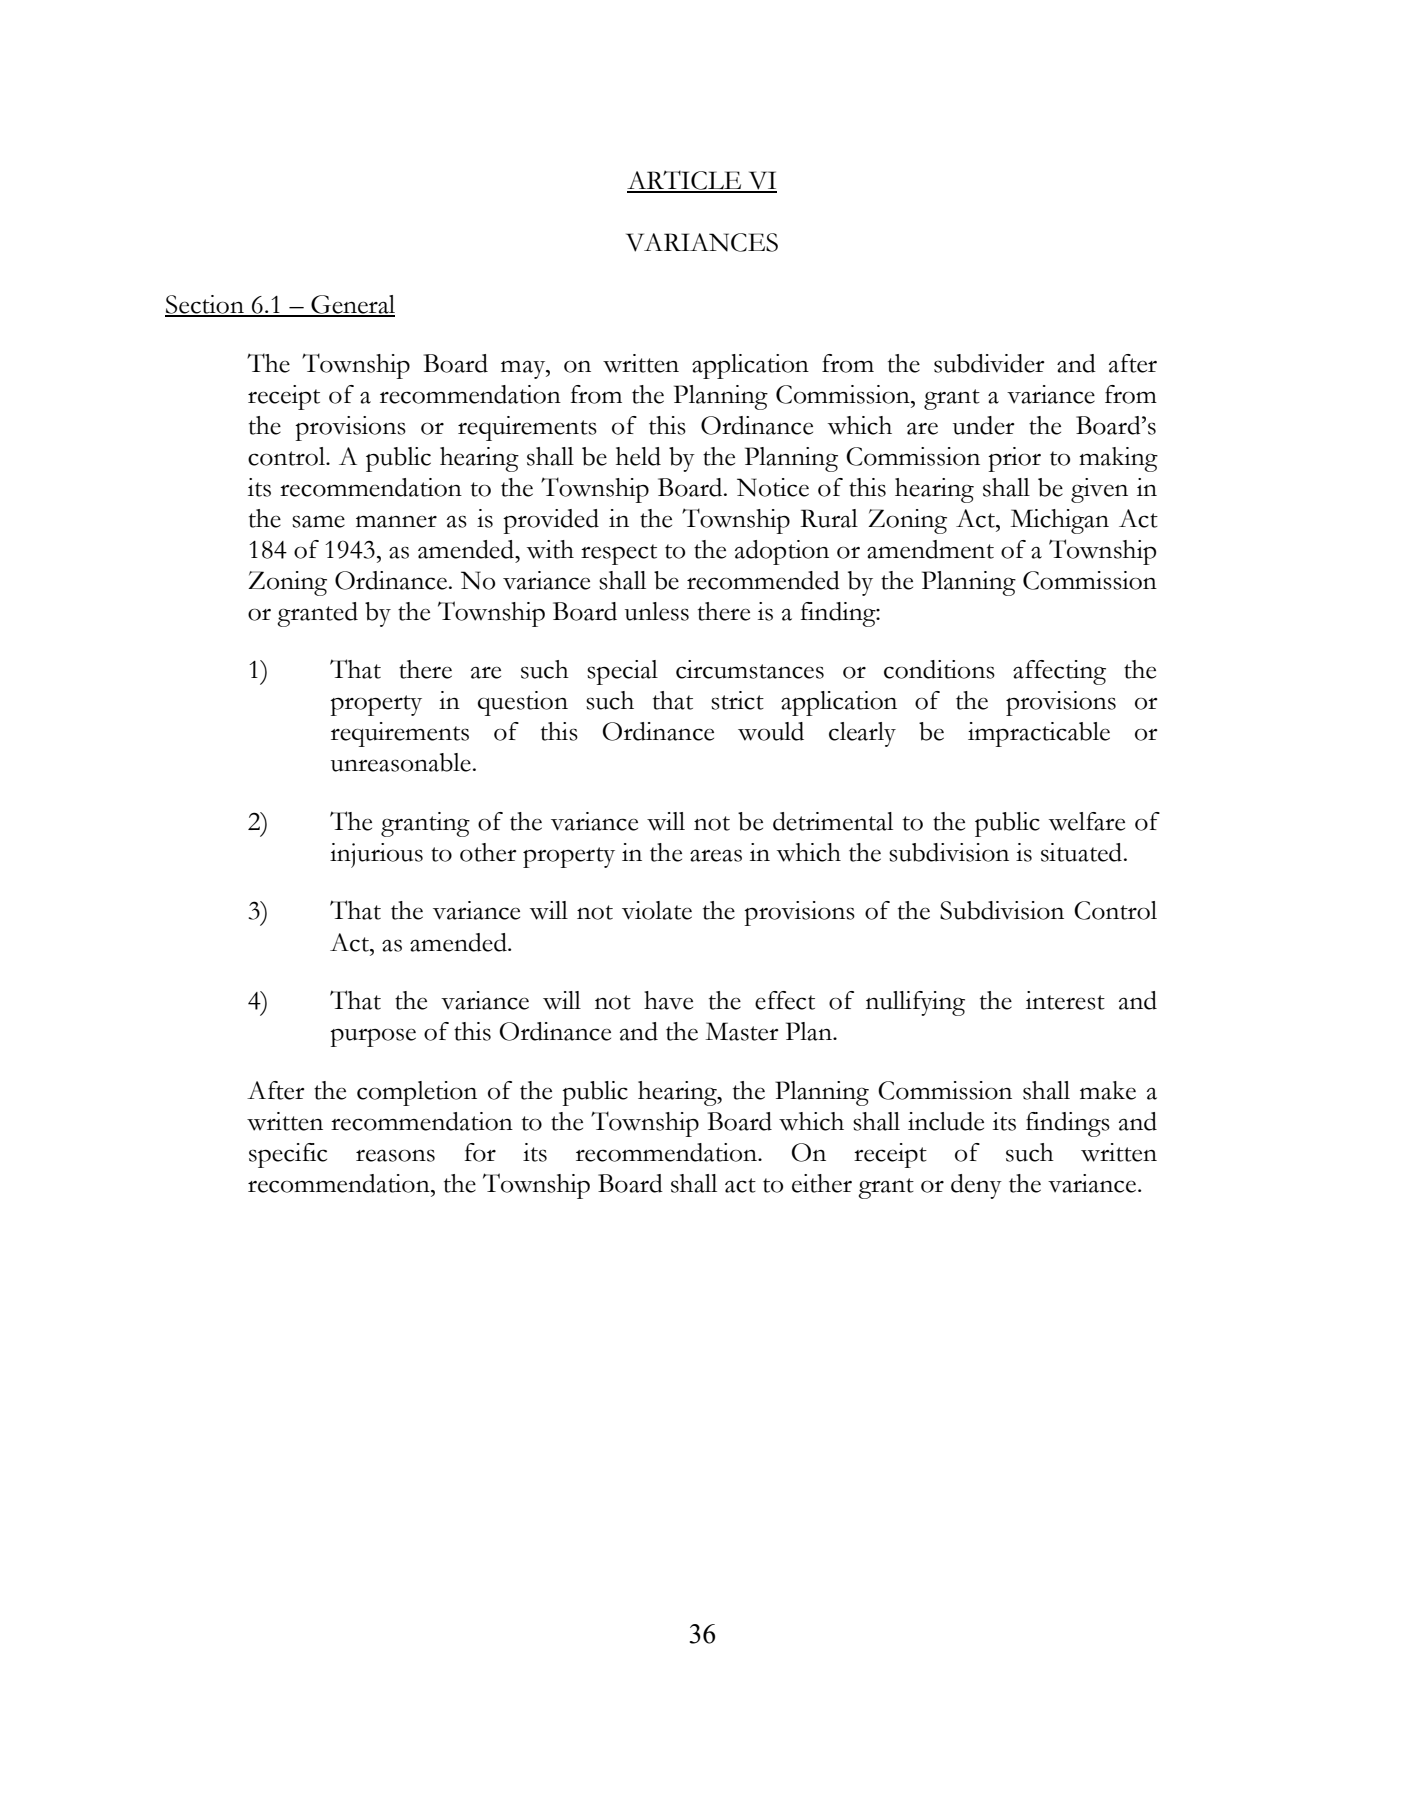  I want to click on under, so click(984, 425).
